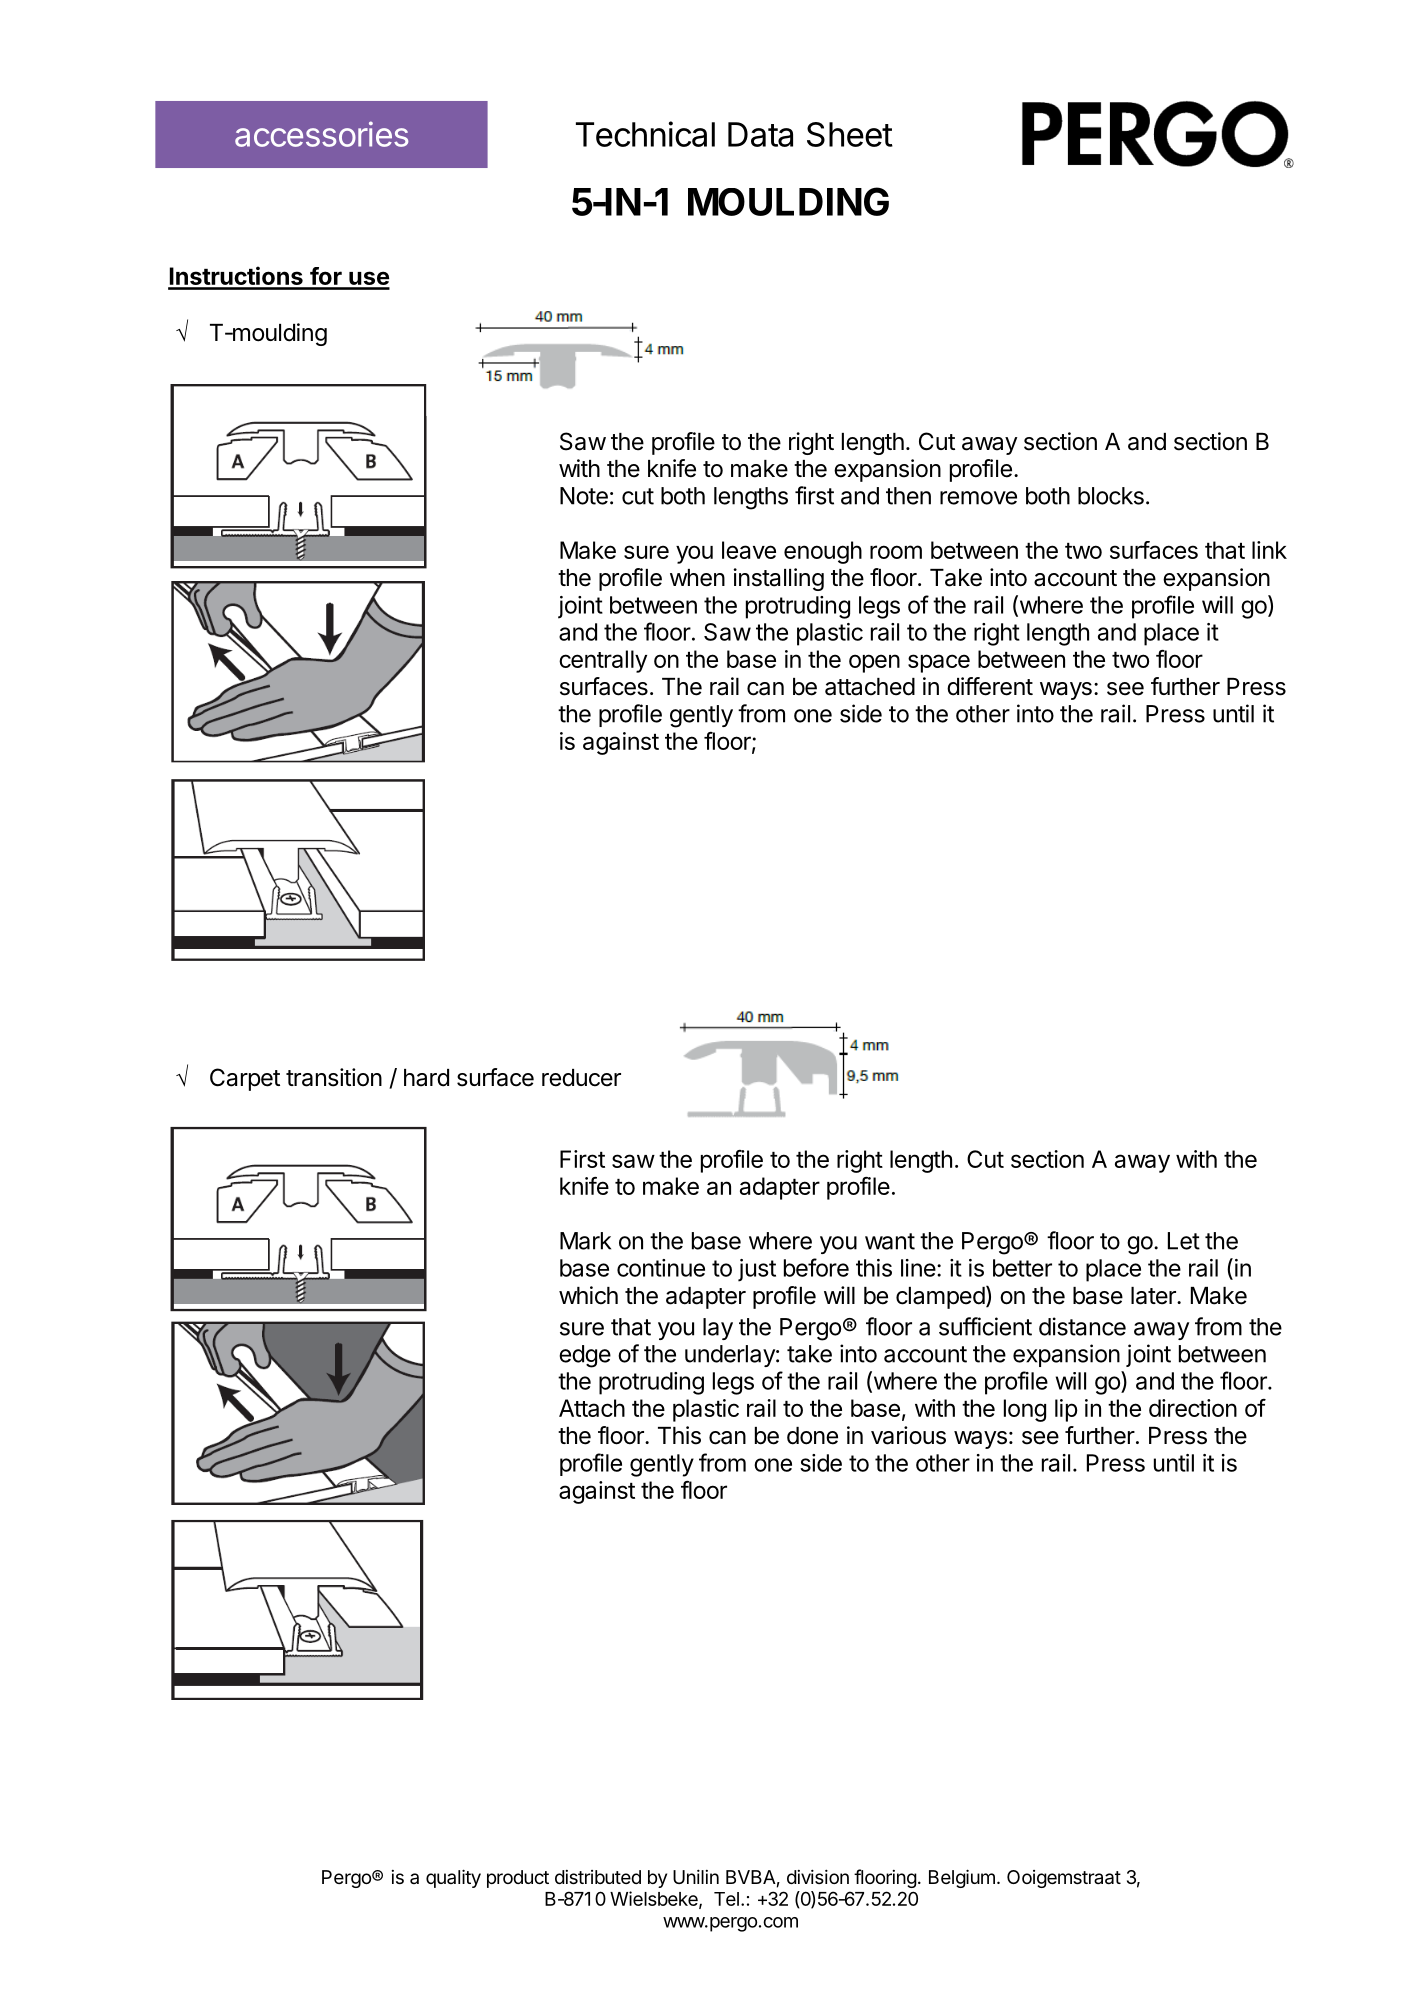 The image size is (1411, 1995). What do you see at coordinates (588, 1295) in the document?
I see `which` at bounding box center [588, 1295].
